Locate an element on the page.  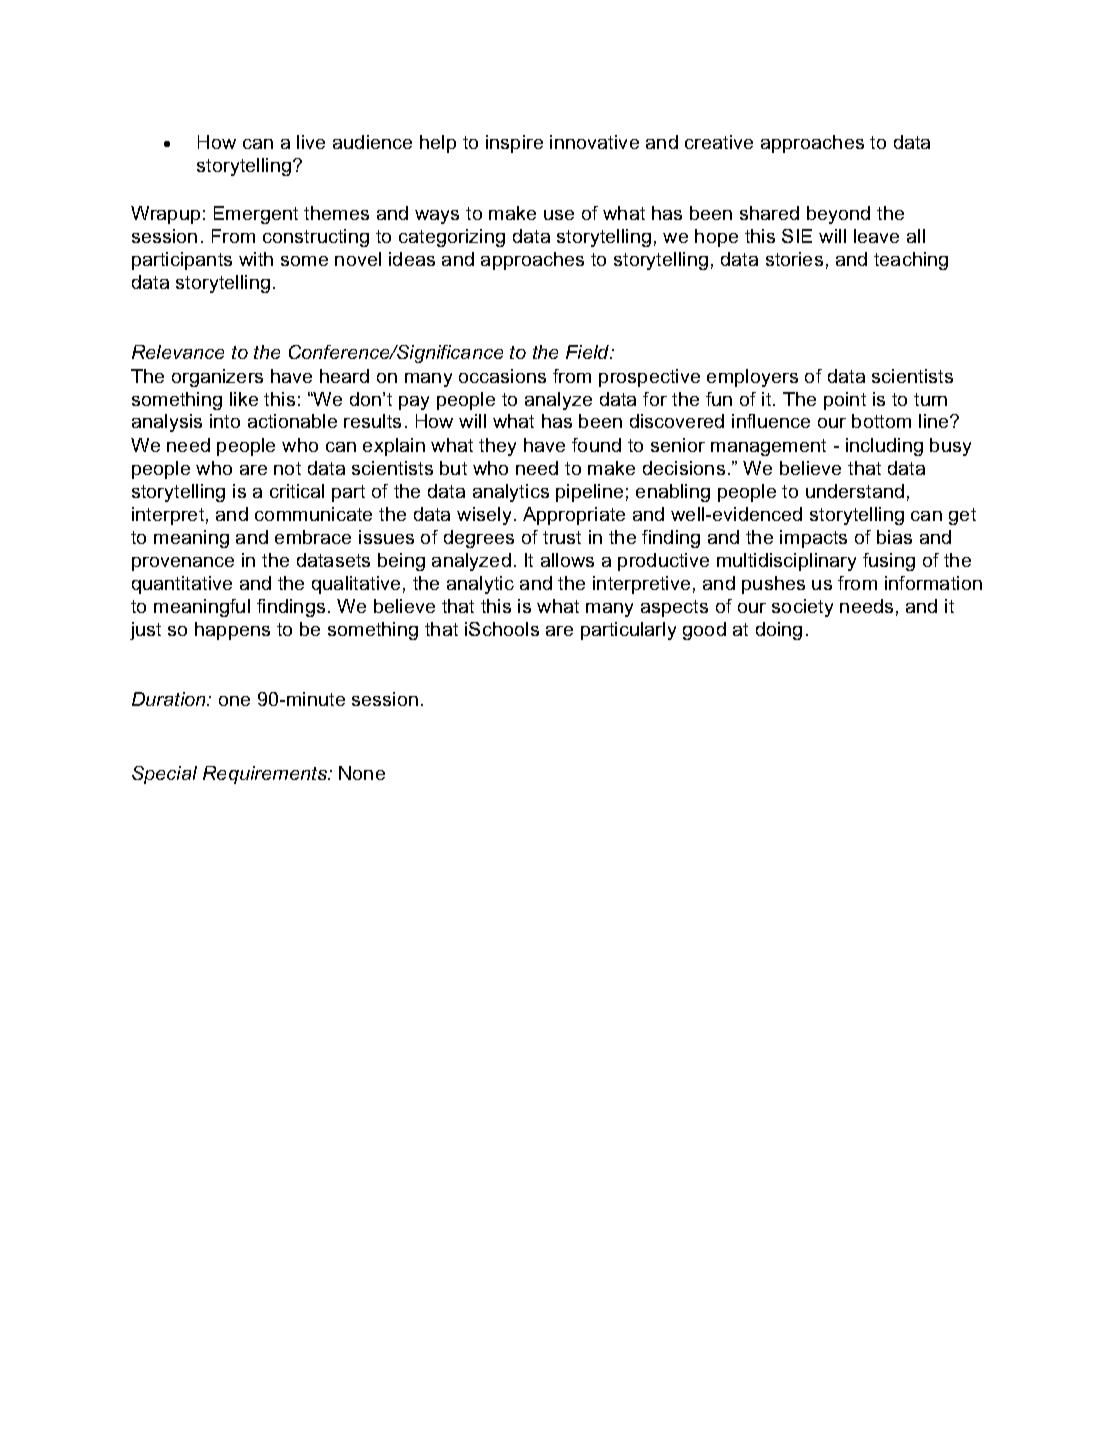
including is located at coordinates (884, 447).
